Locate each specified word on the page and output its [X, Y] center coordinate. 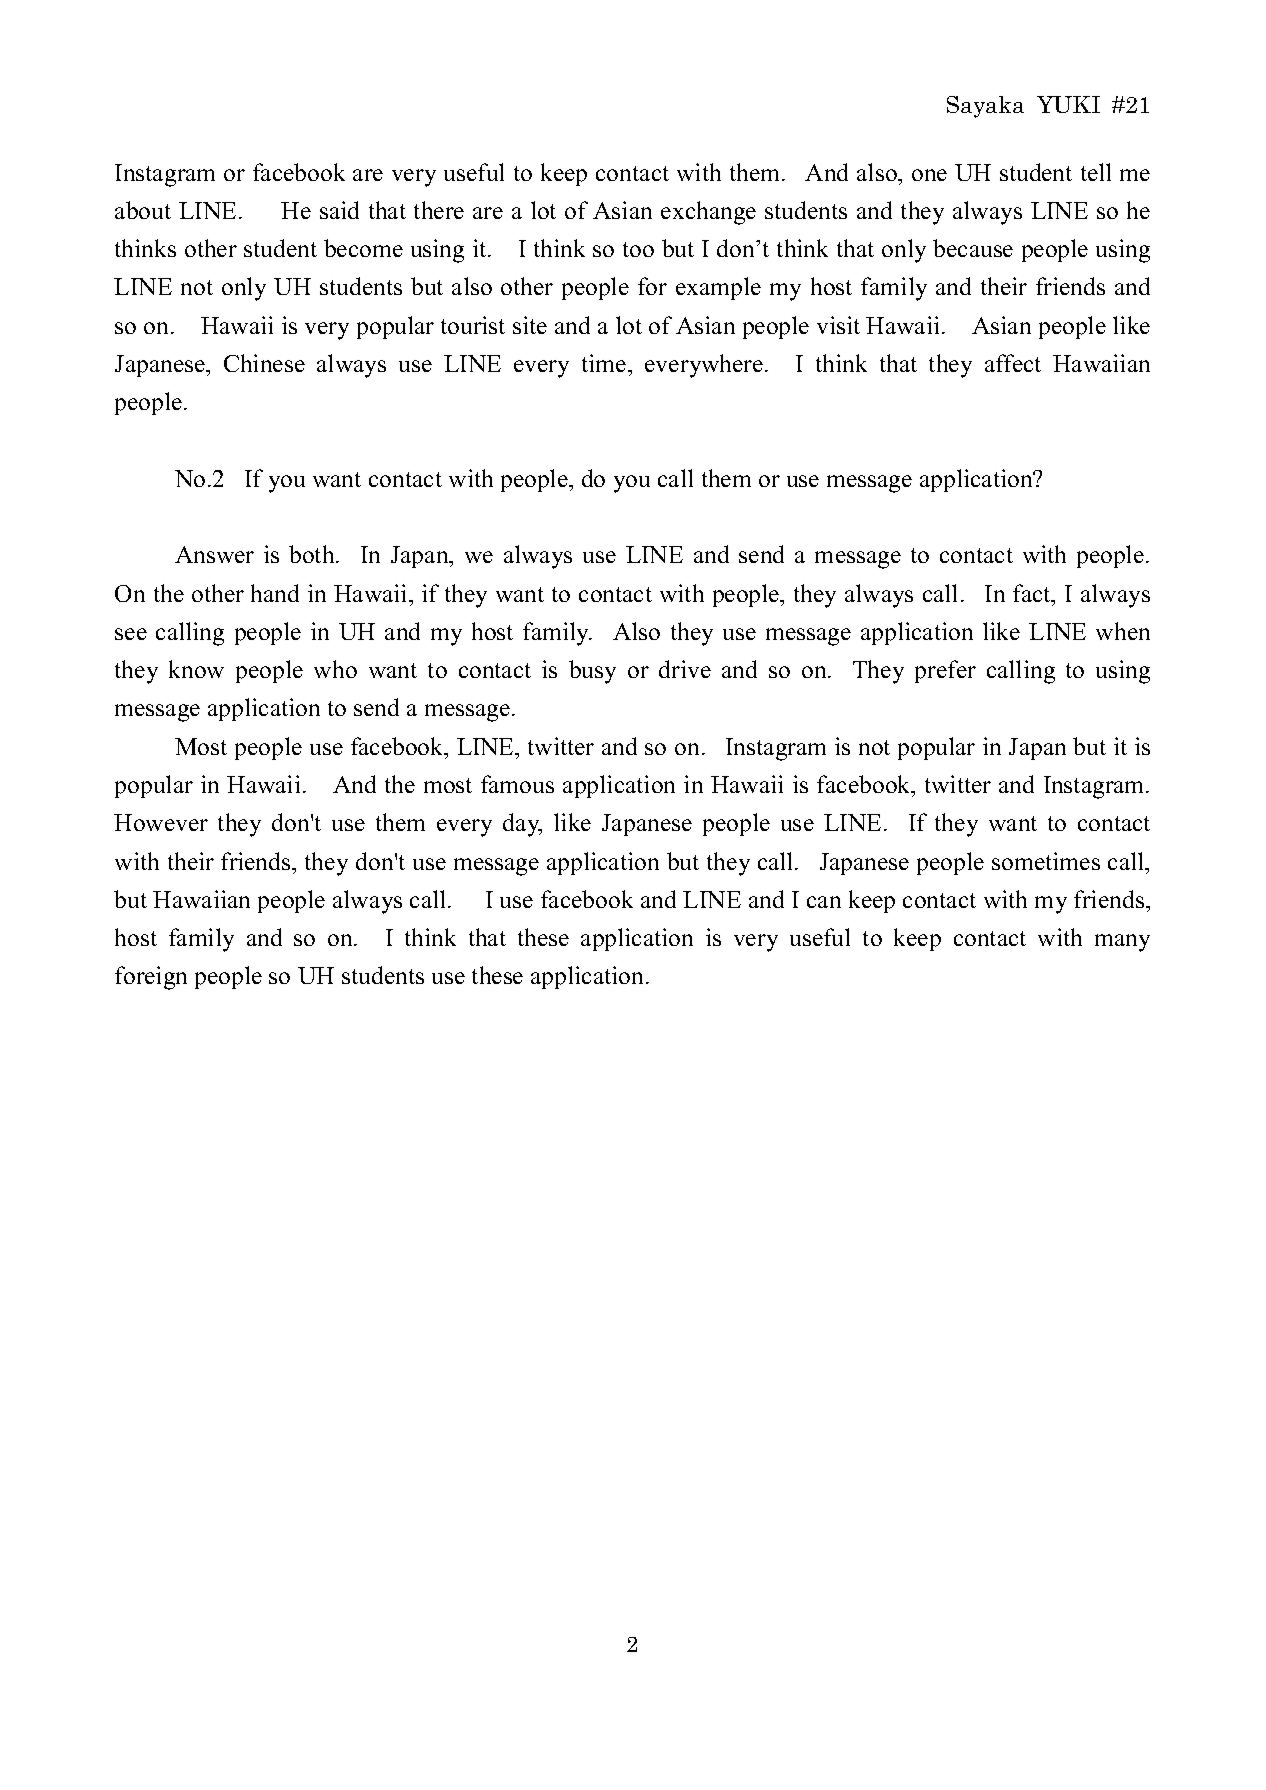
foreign [151, 978]
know [196, 669]
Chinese [264, 363]
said [339, 210]
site [530, 325]
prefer [945, 671]
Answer [214, 554]
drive [685, 669]
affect [1013, 363]
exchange [708, 213]
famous [517, 784]
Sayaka [985, 107]
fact [1033, 593]
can [824, 902]
